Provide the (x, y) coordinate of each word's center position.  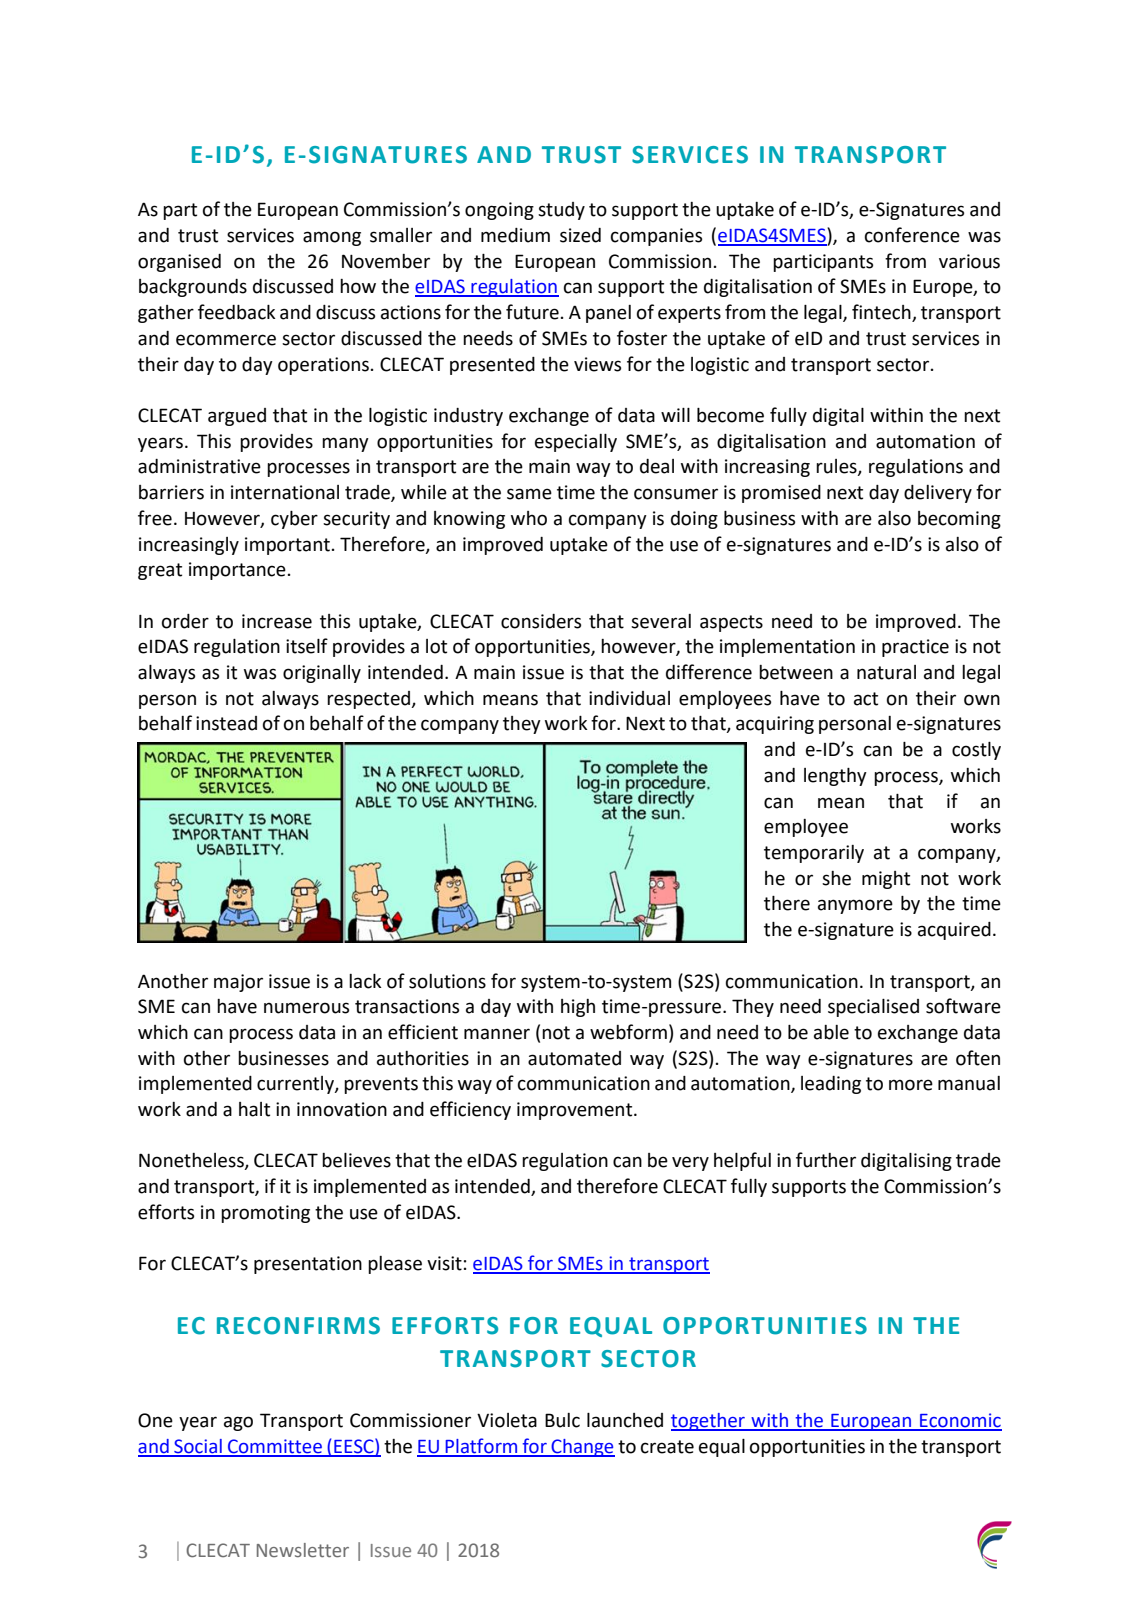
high (578, 1008)
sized (580, 235)
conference (912, 235)
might (886, 880)
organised (179, 263)
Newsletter (303, 1550)
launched (625, 1420)
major (238, 983)
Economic (960, 1421)
